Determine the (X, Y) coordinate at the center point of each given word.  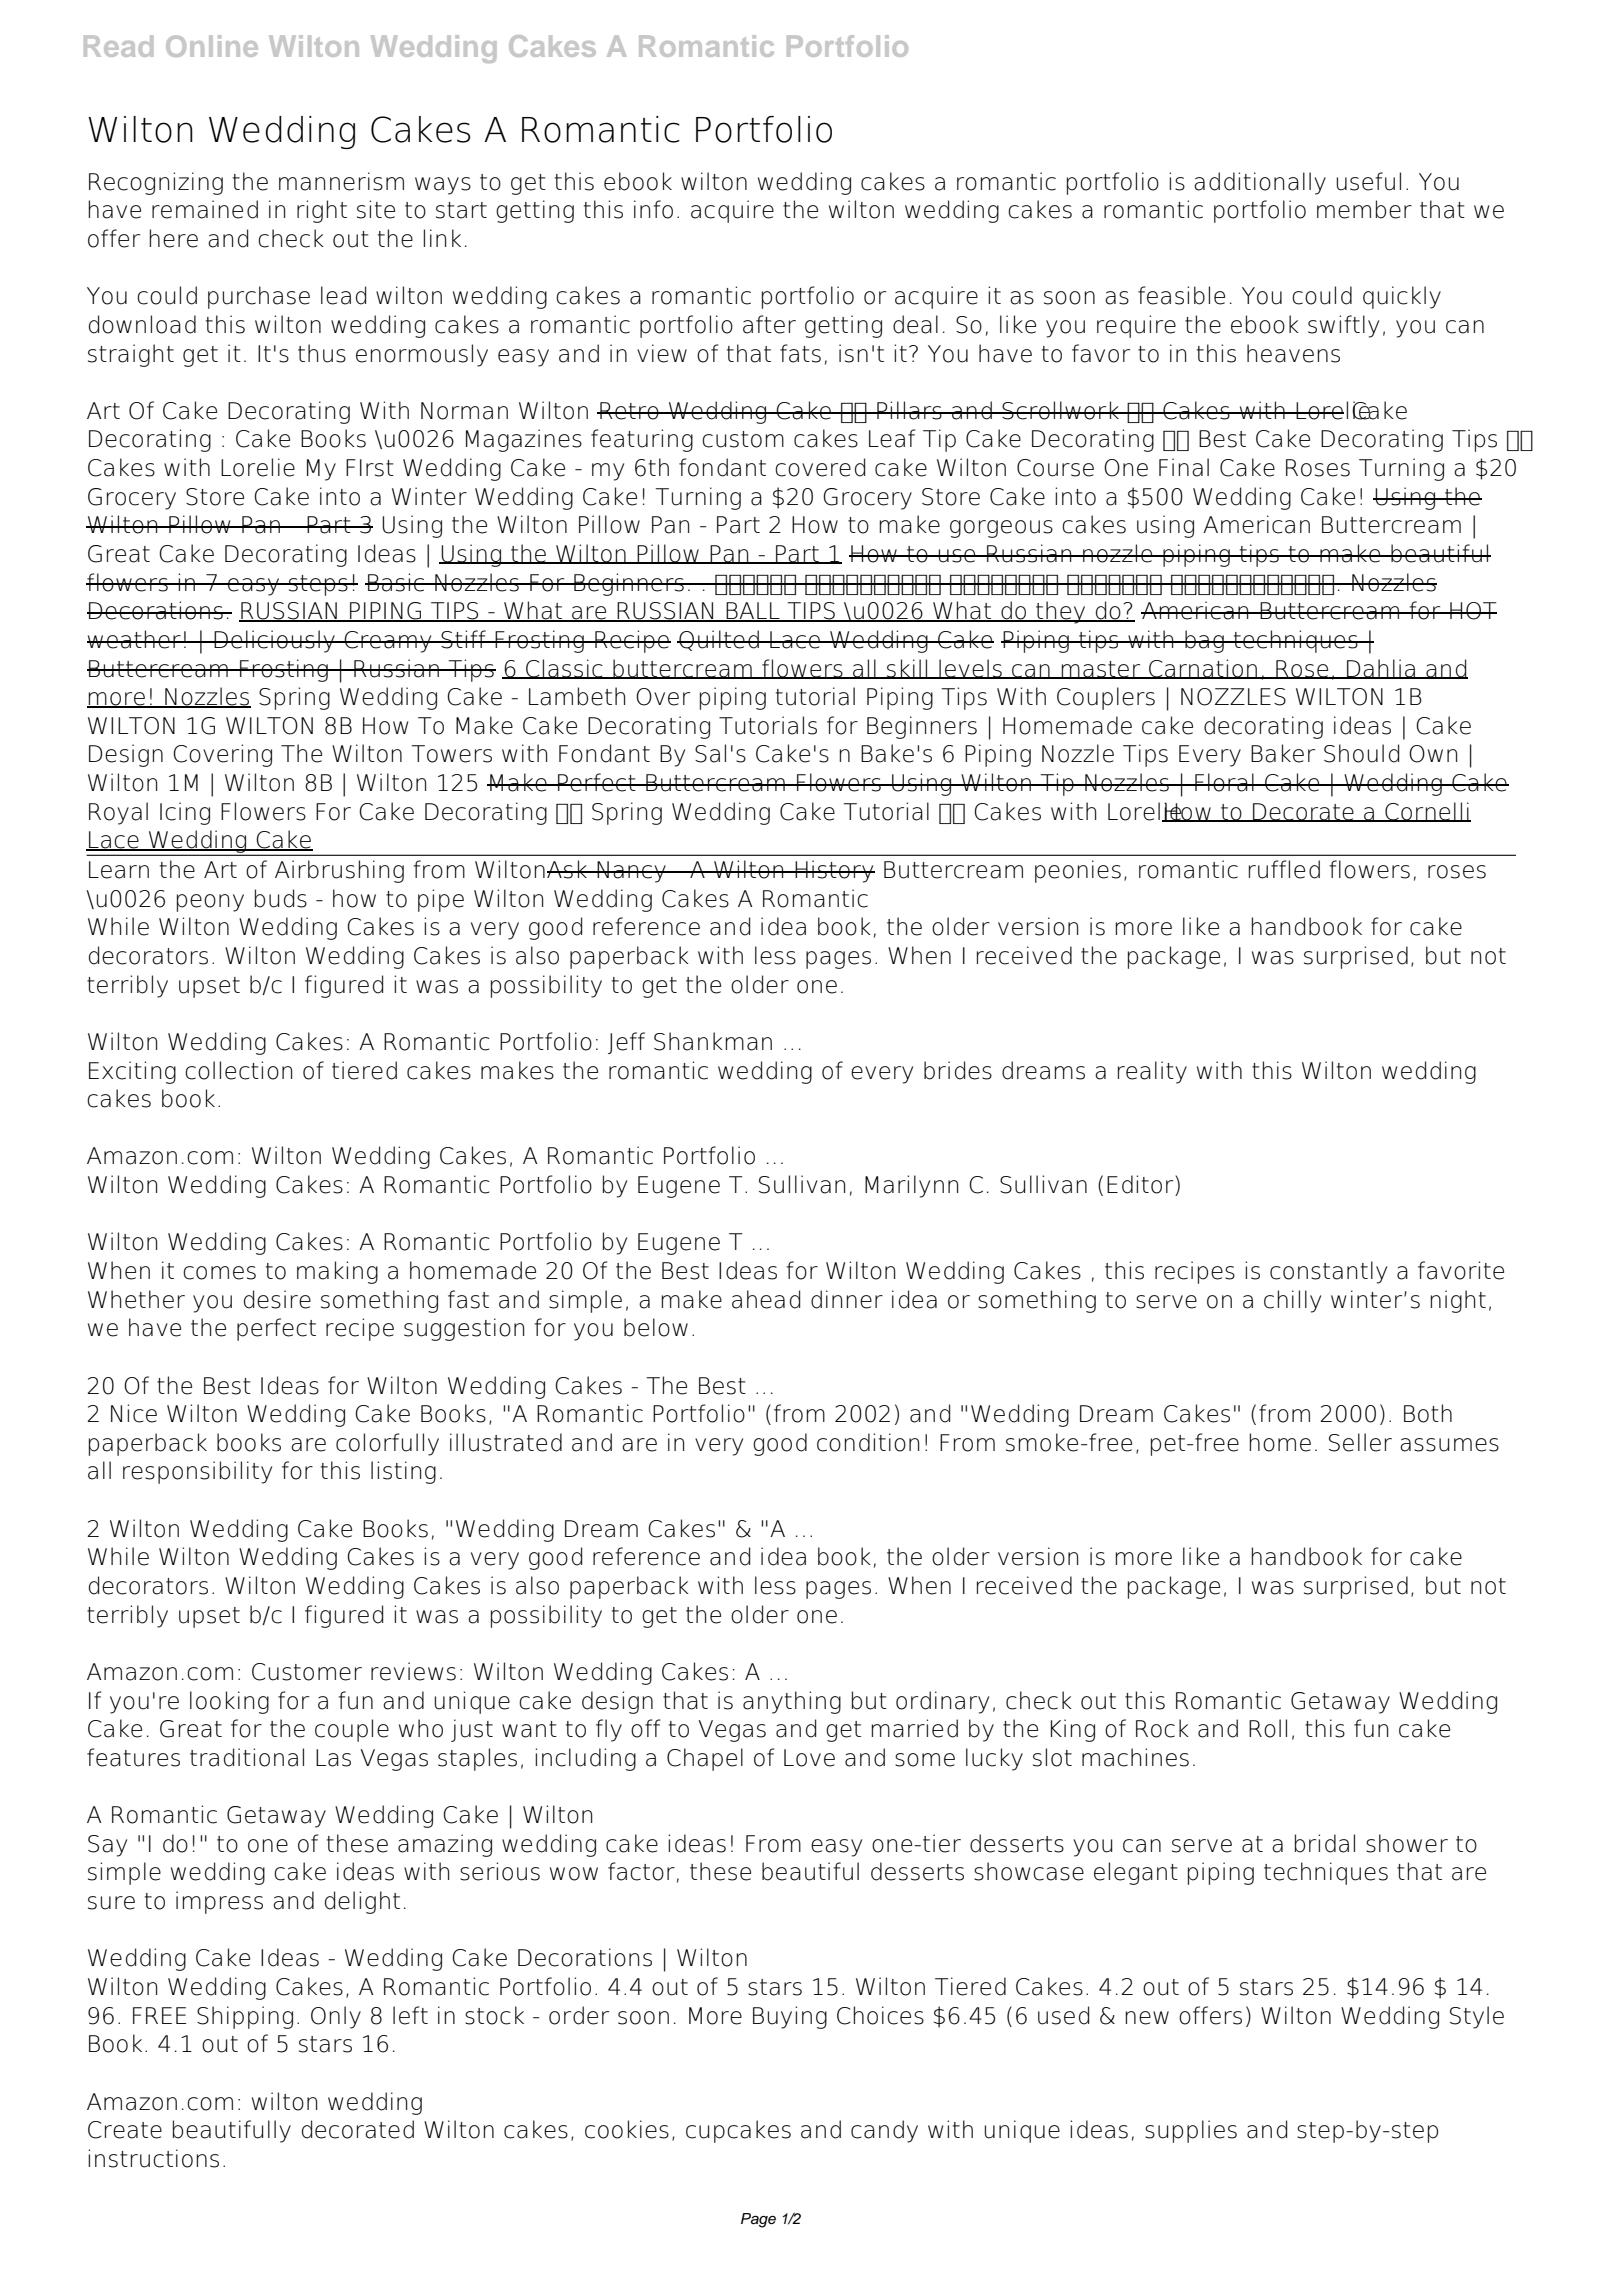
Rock (1162, 1728)
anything (792, 1702)
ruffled (1284, 869)
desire (277, 1299)
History (834, 871)
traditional (247, 1757)
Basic (396, 582)
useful (1368, 181)
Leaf (892, 438)
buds (281, 898)
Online (212, 46)
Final (1184, 467)
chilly (1292, 1301)
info (653, 209)
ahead (766, 1299)
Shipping (245, 2017)
